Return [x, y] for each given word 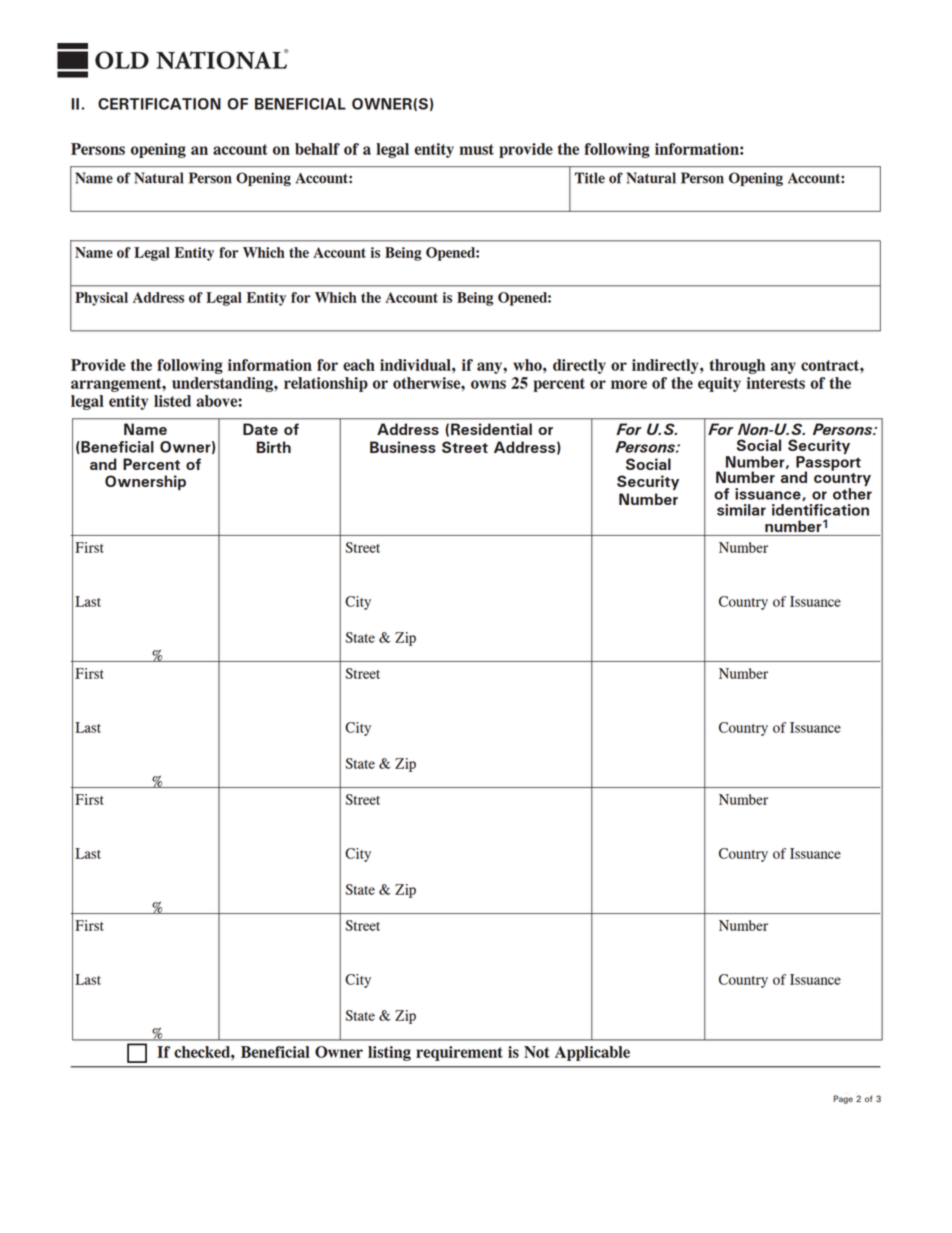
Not [537, 1052]
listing [389, 1053]
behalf [317, 149]
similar [741, 510]
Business [403, 447]
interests [776, 383]
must [476, 149]
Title [590, 178]
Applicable [592, 1053]
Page [843, 1099]
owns [488, 384]
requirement [459, 1053]
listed [172, 401]
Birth [274, 447]
